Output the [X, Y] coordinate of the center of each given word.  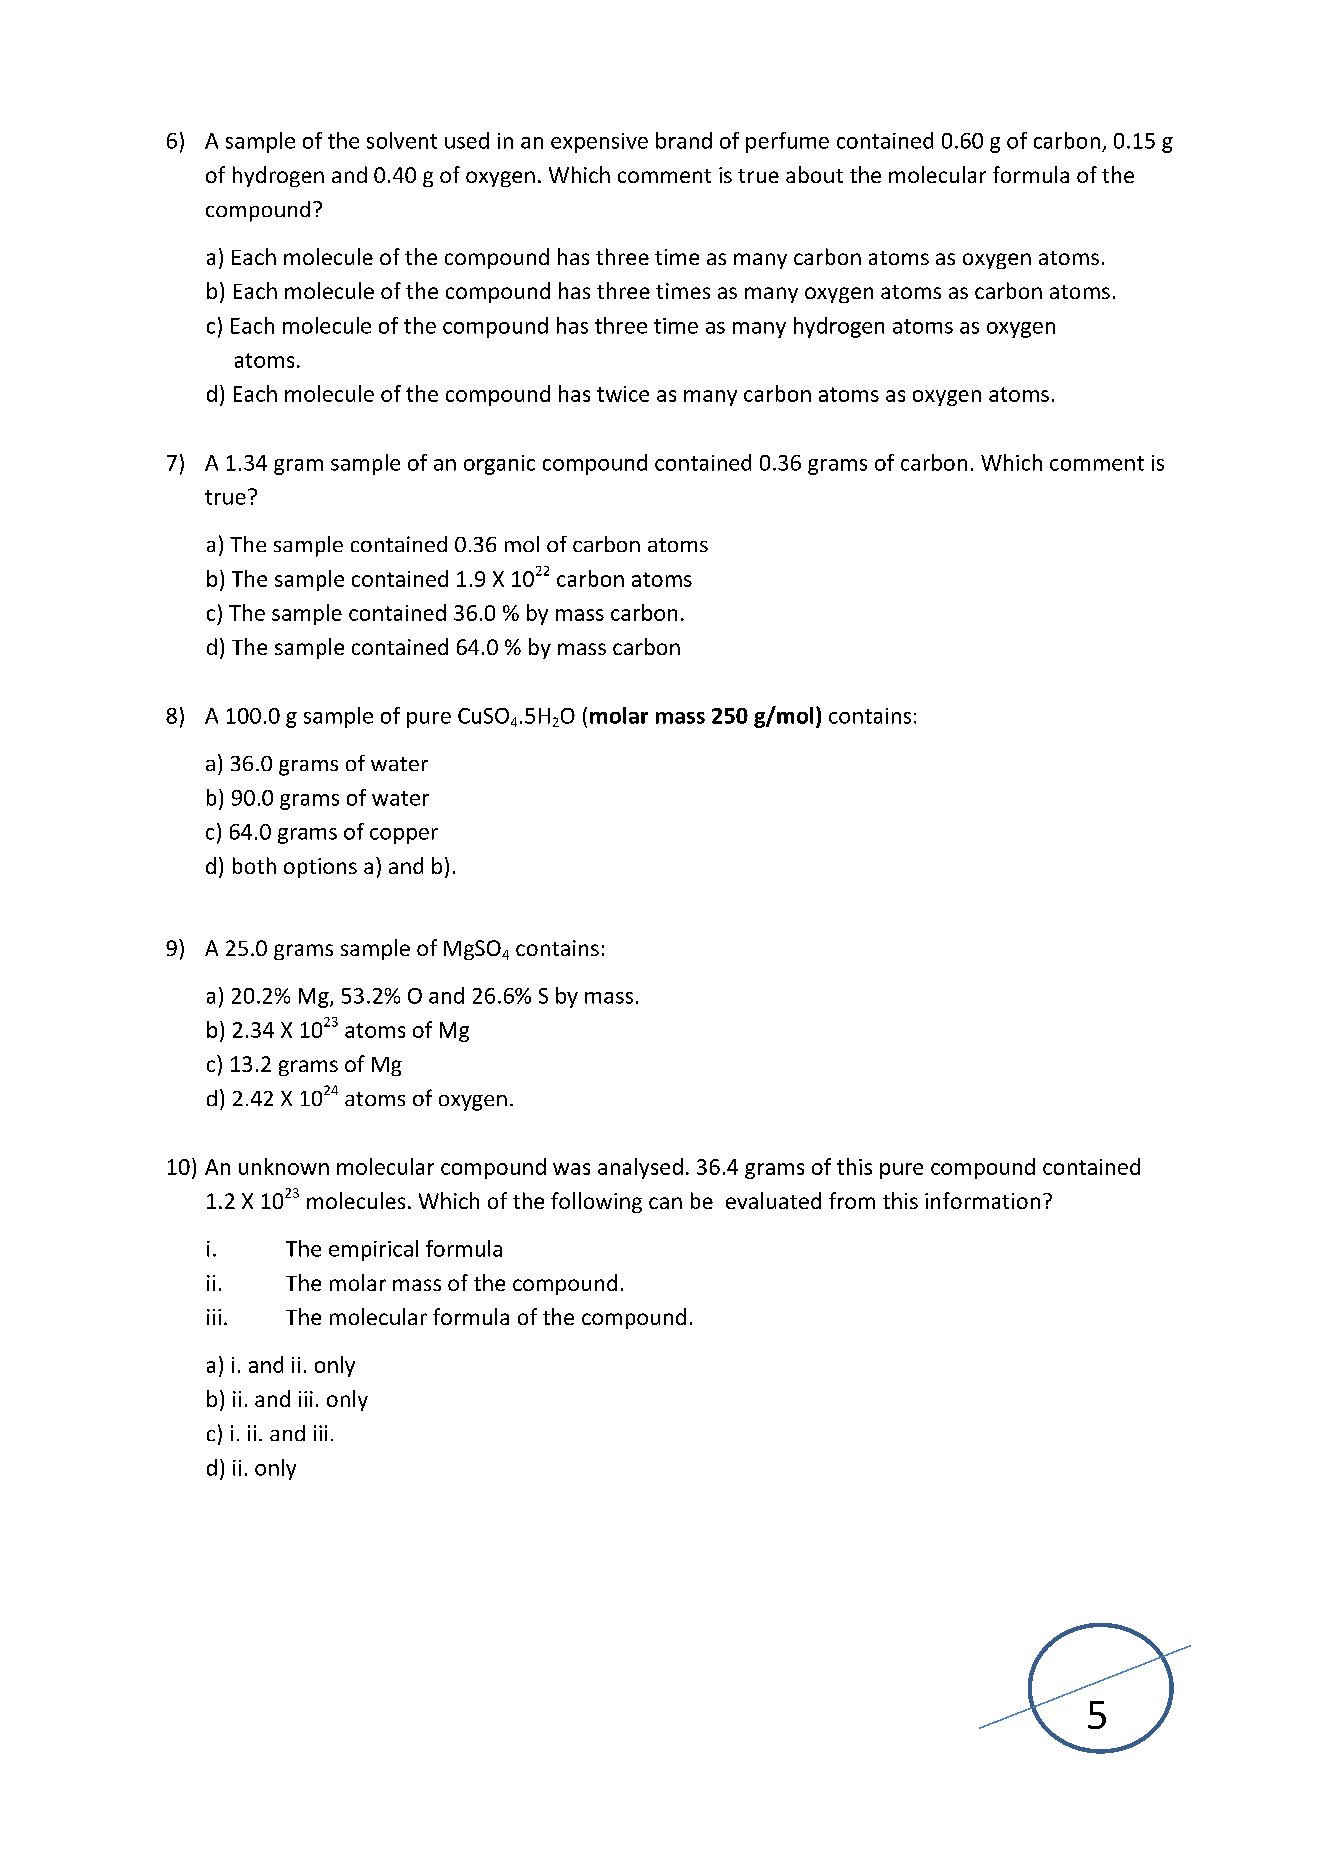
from [852, 1200]
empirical [373, 1250]
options [320, 868]
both [254, 865]
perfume [787, 142]
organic [499, 465]
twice [623, 394]
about [814, 174]
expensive [599, 143]
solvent [402, 140]
